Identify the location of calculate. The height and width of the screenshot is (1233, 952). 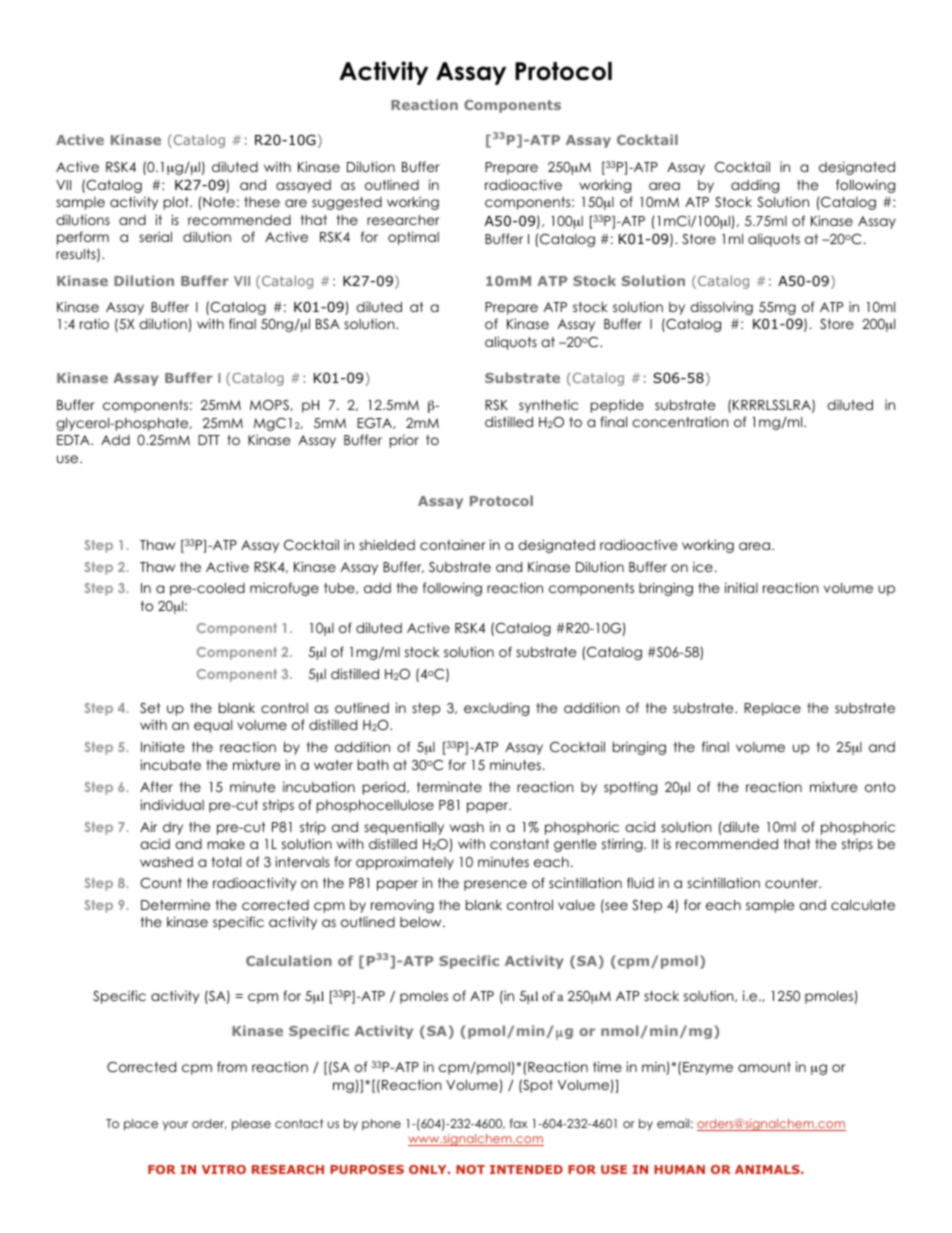
(863, 905).
